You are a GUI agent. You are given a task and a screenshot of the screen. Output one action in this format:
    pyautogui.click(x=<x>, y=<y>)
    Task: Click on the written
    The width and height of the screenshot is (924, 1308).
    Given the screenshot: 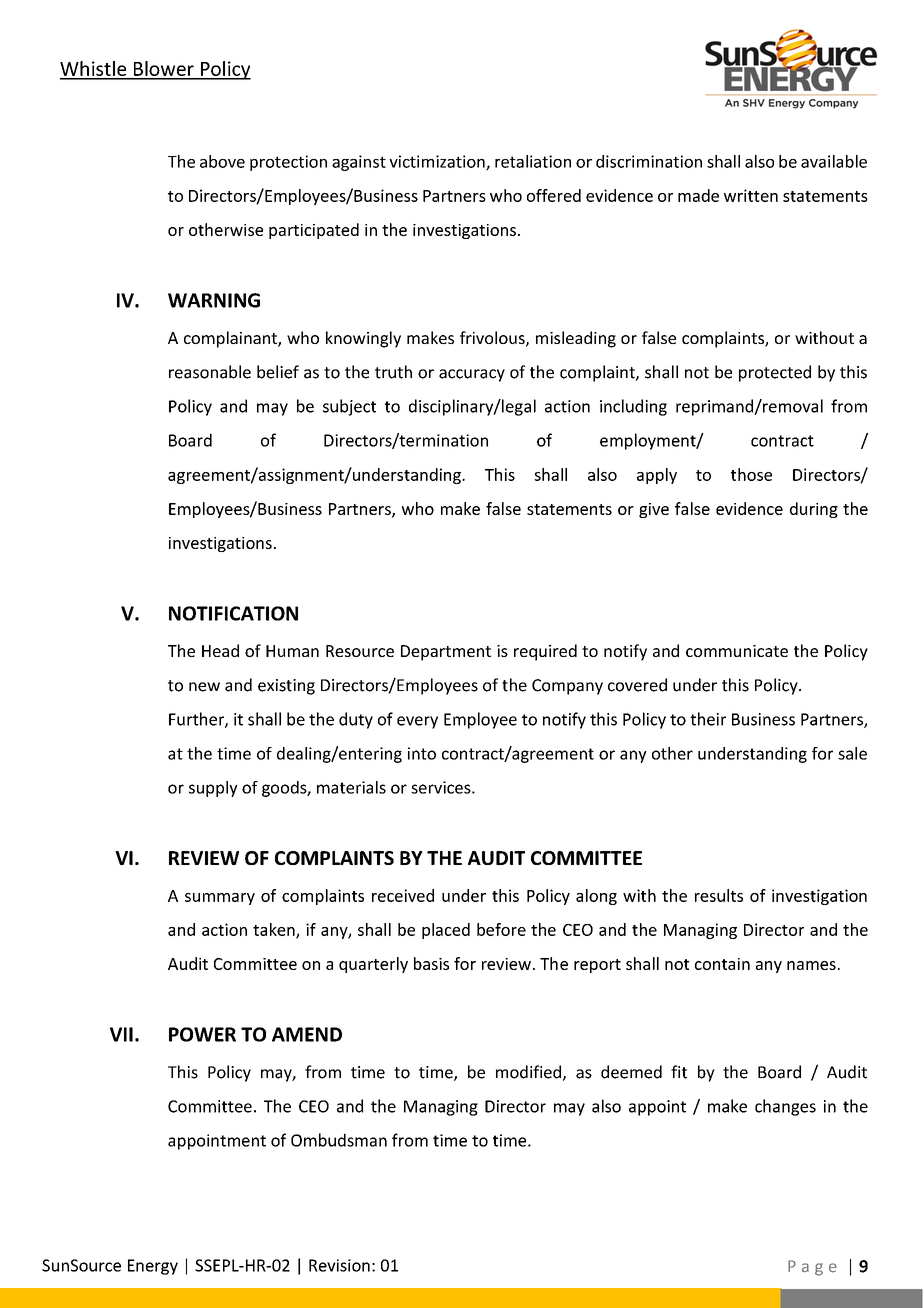 What is the action you would take?
    pyautogui.click(x=751, y=195)
